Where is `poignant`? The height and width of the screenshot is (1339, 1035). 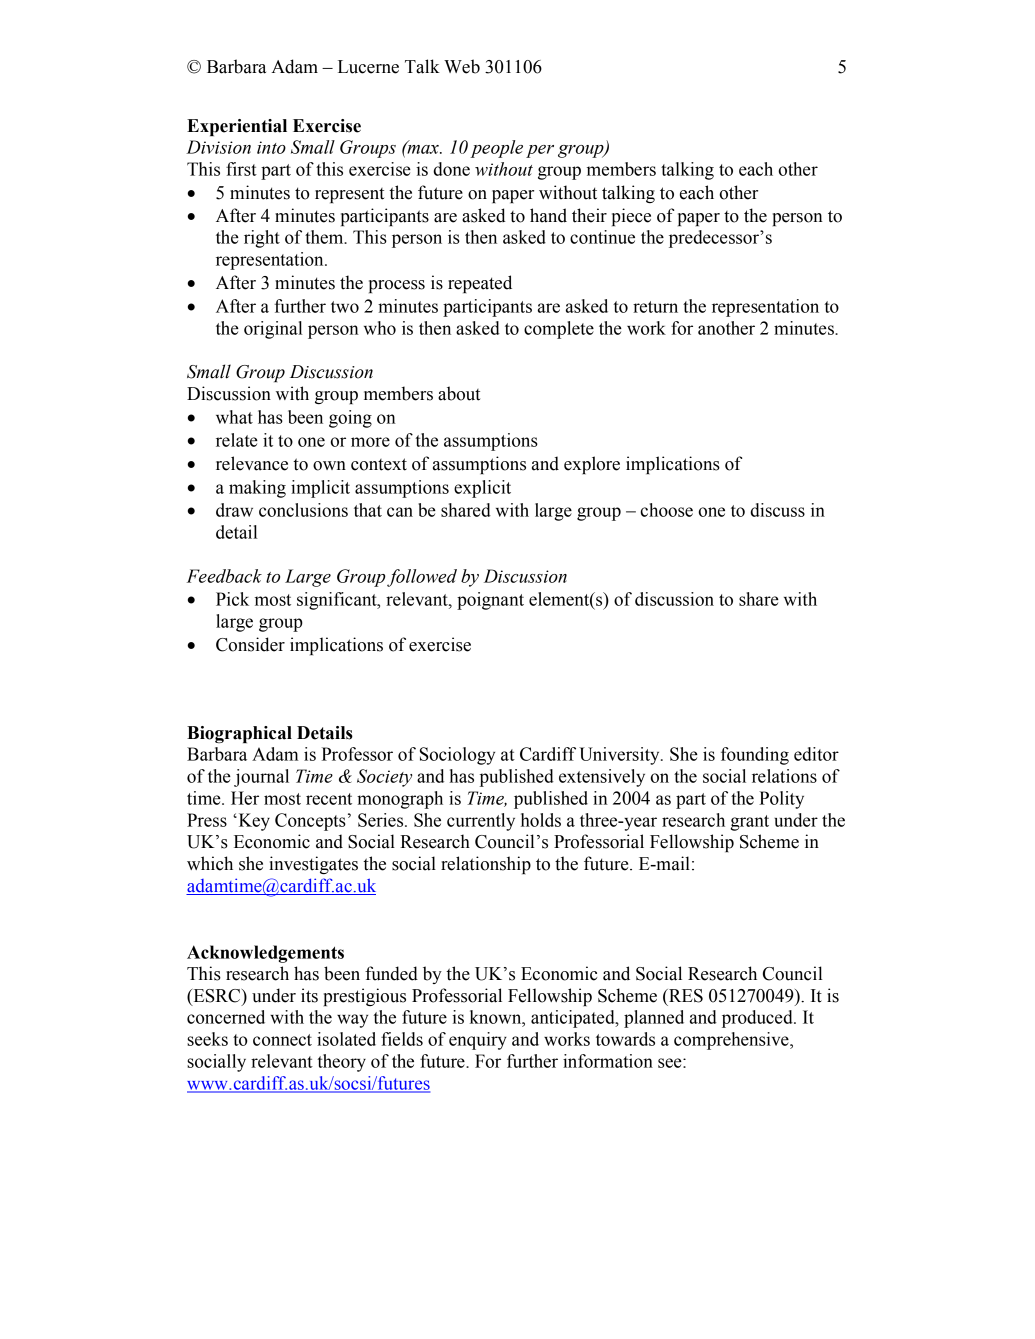
poignant is located at coordinates (490, 601).
